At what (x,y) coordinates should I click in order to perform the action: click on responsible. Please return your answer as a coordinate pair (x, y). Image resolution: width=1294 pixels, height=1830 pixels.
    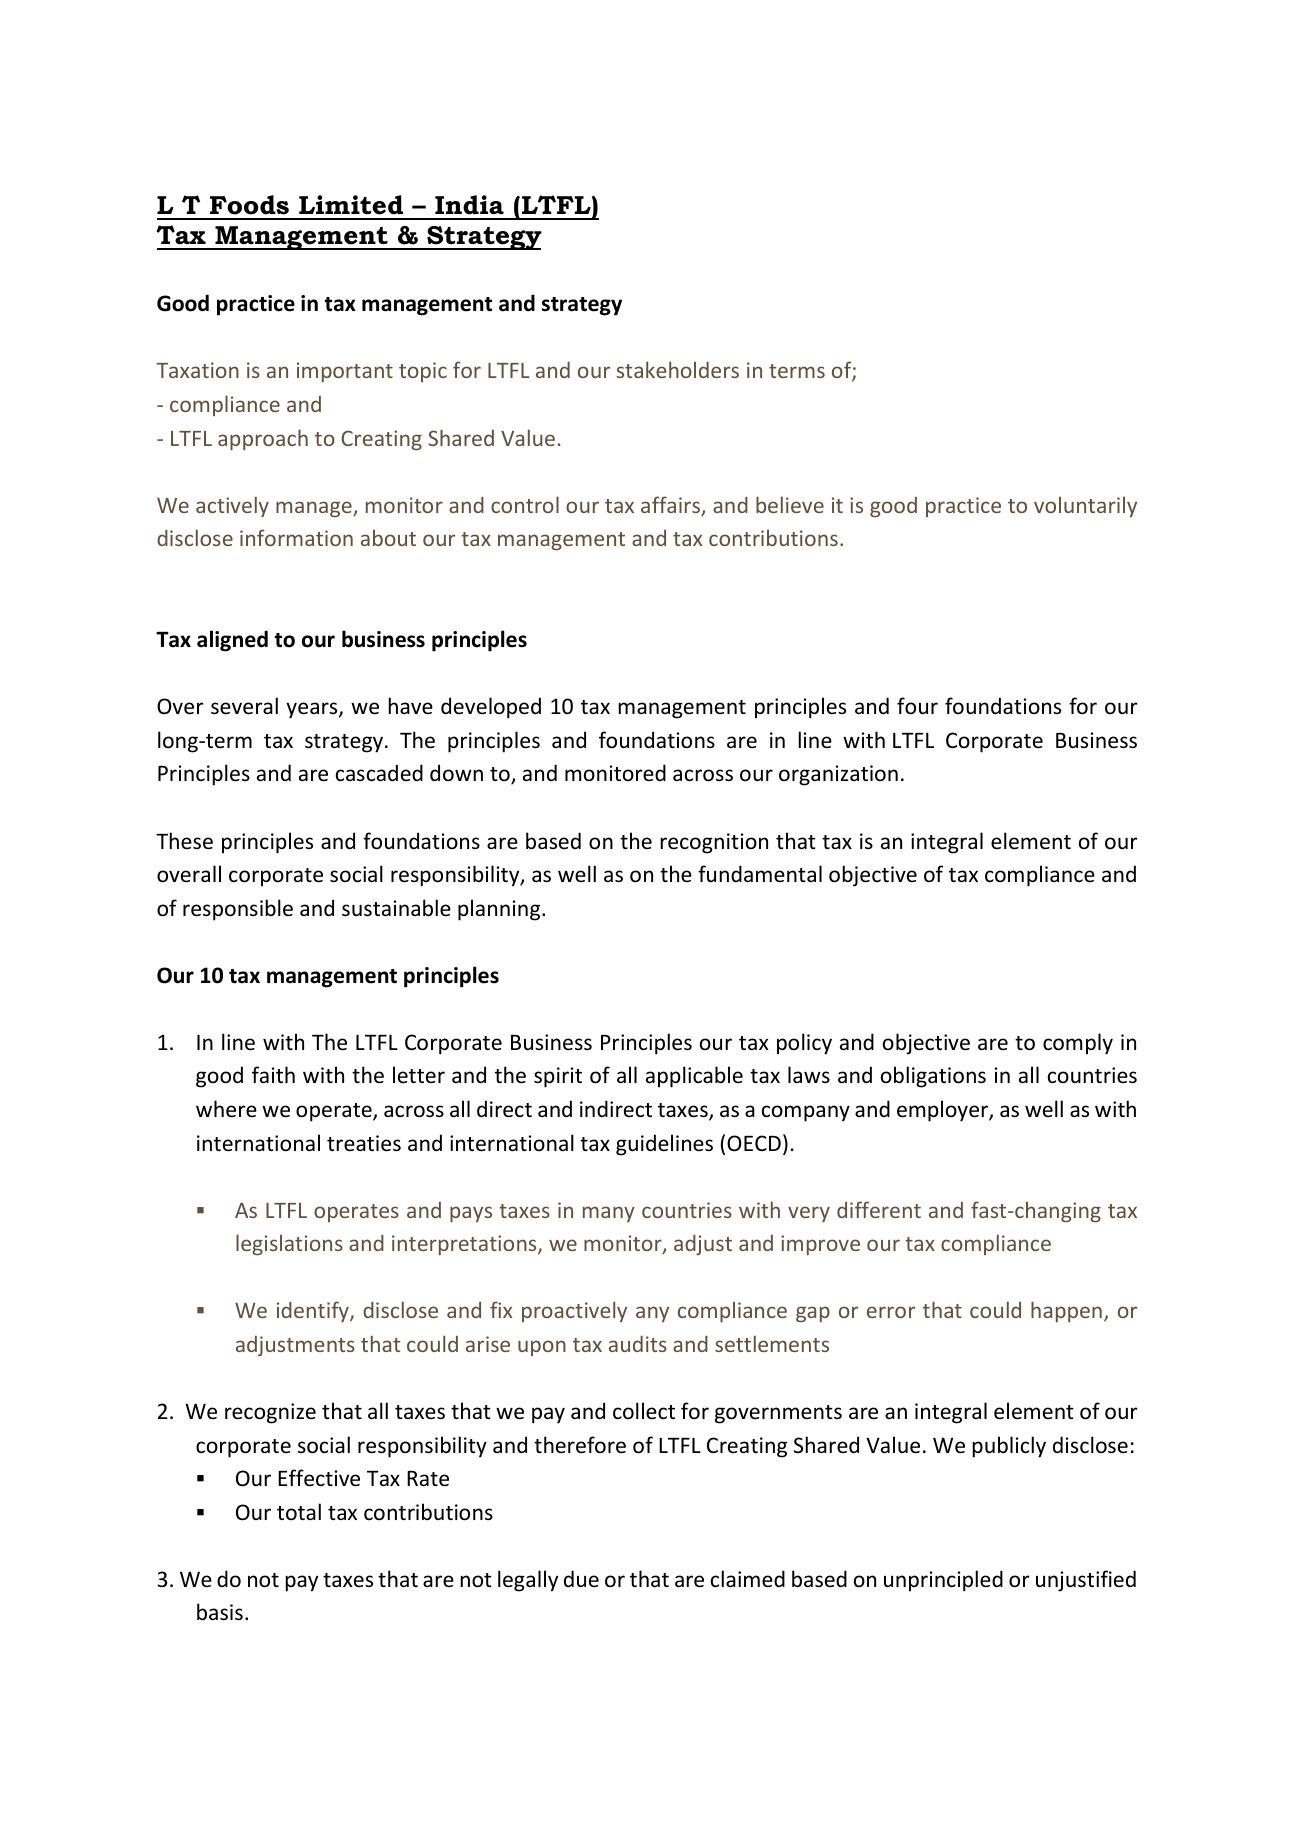
    Looking at the image, I should click on (238, 910).
